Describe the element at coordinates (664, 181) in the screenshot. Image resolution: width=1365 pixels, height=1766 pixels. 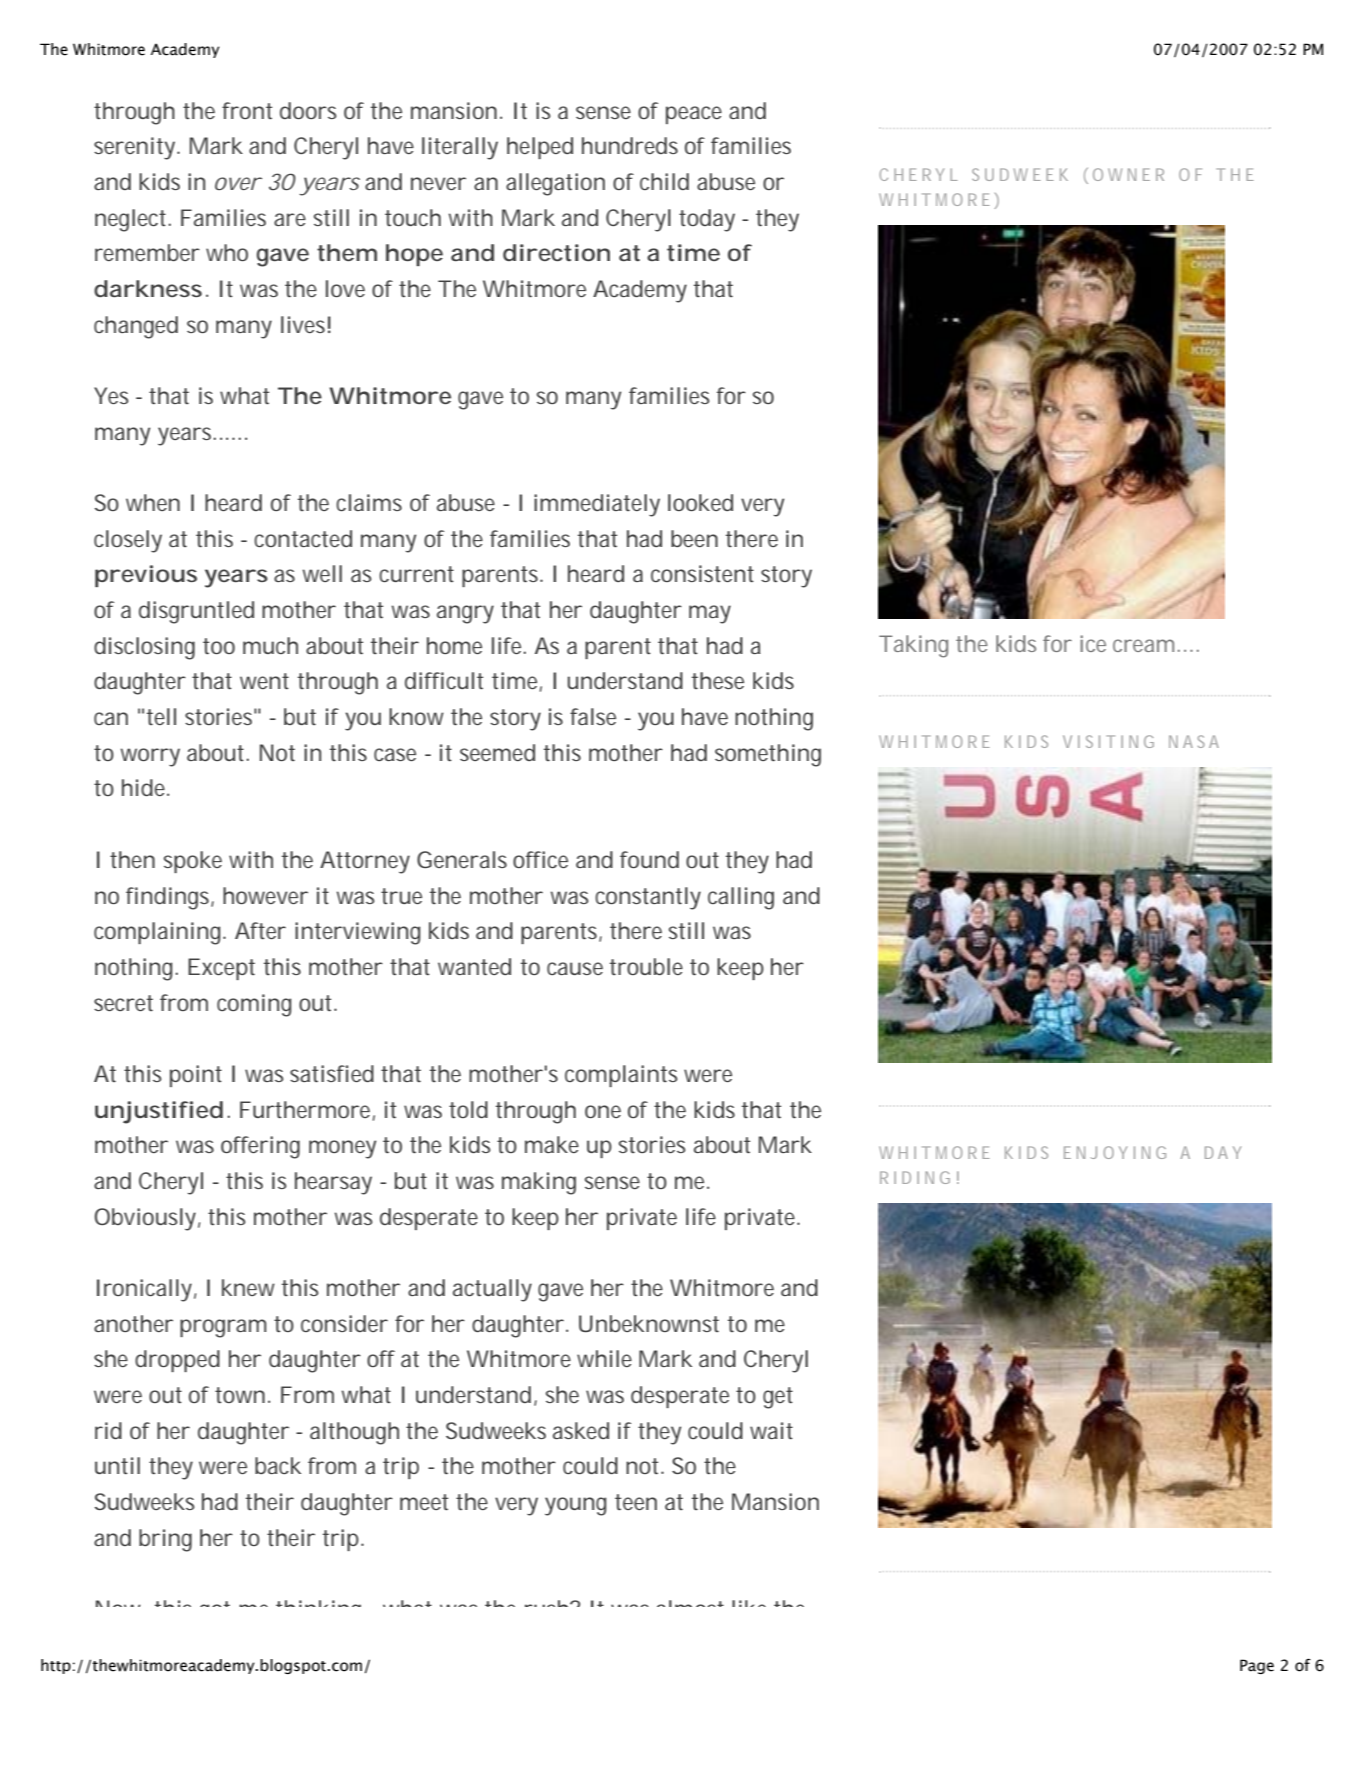
I see `child` at that location.
